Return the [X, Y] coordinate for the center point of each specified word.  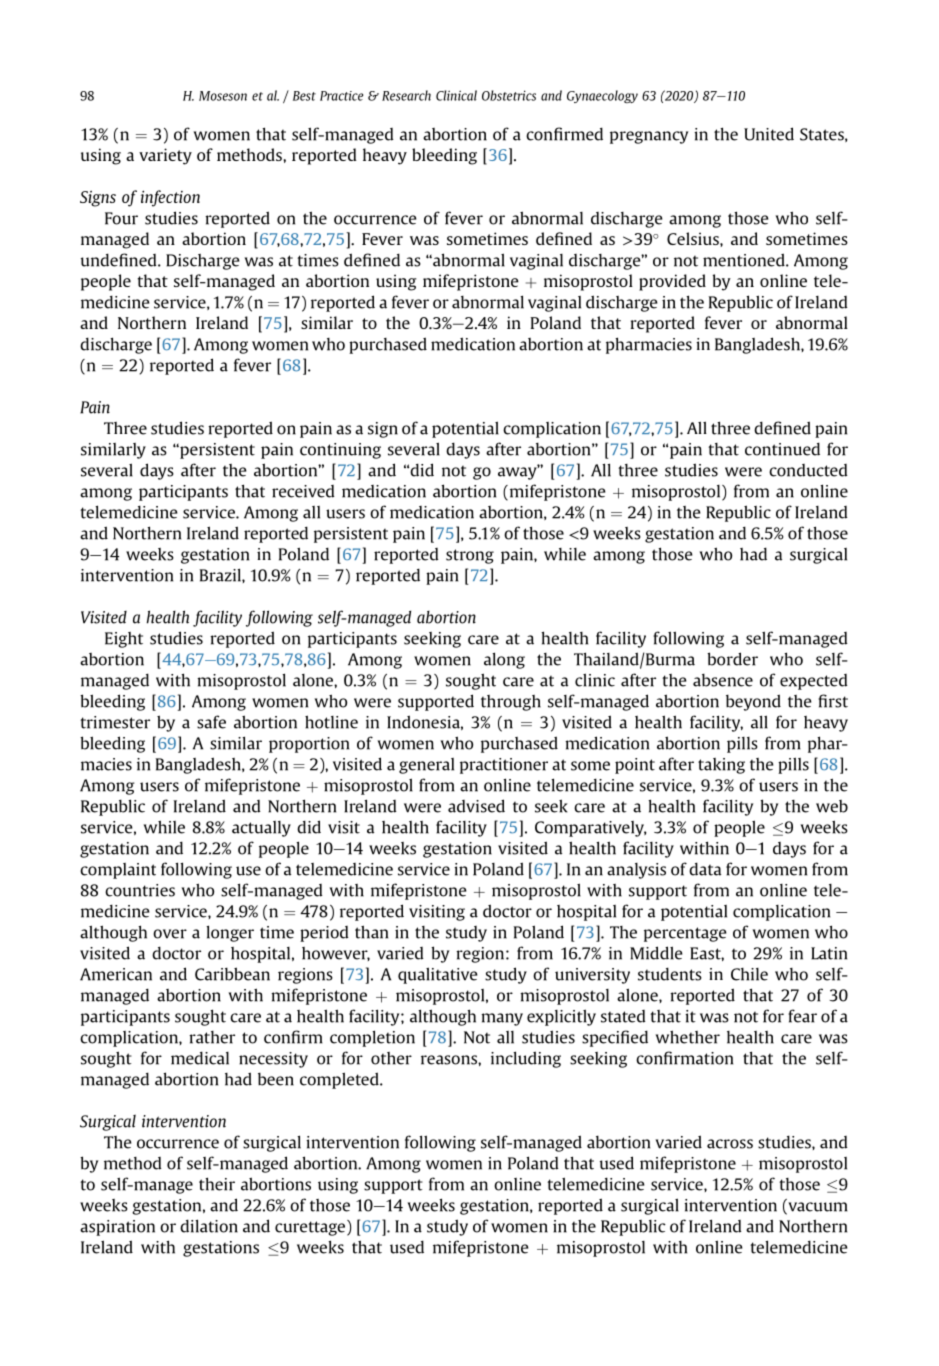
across [730, 1144]
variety [165, 156]
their [217, 1184]
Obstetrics [509, 95]
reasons [450, 1060]
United [769, 134]
